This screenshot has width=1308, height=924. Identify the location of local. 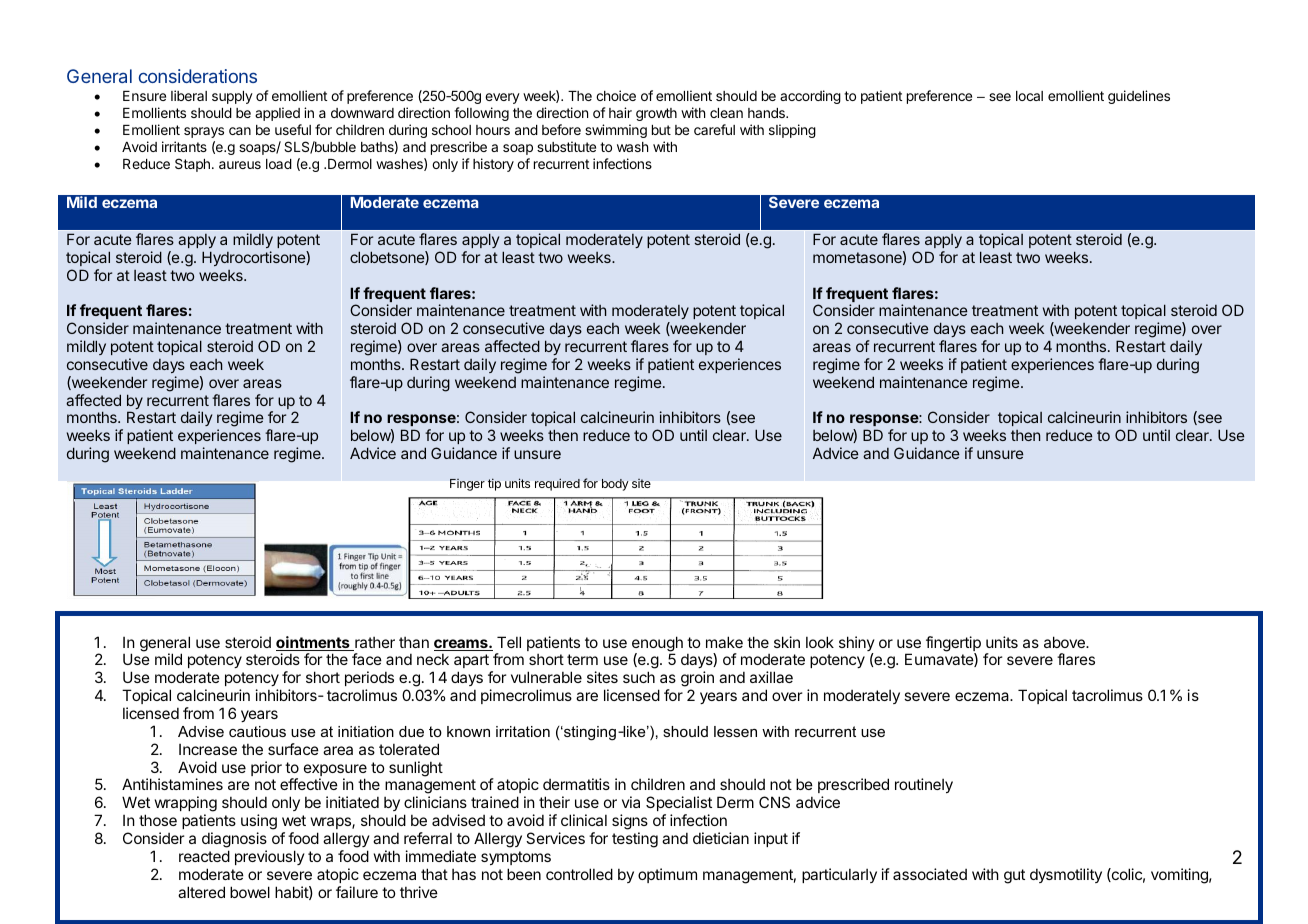
(1029, 96).
